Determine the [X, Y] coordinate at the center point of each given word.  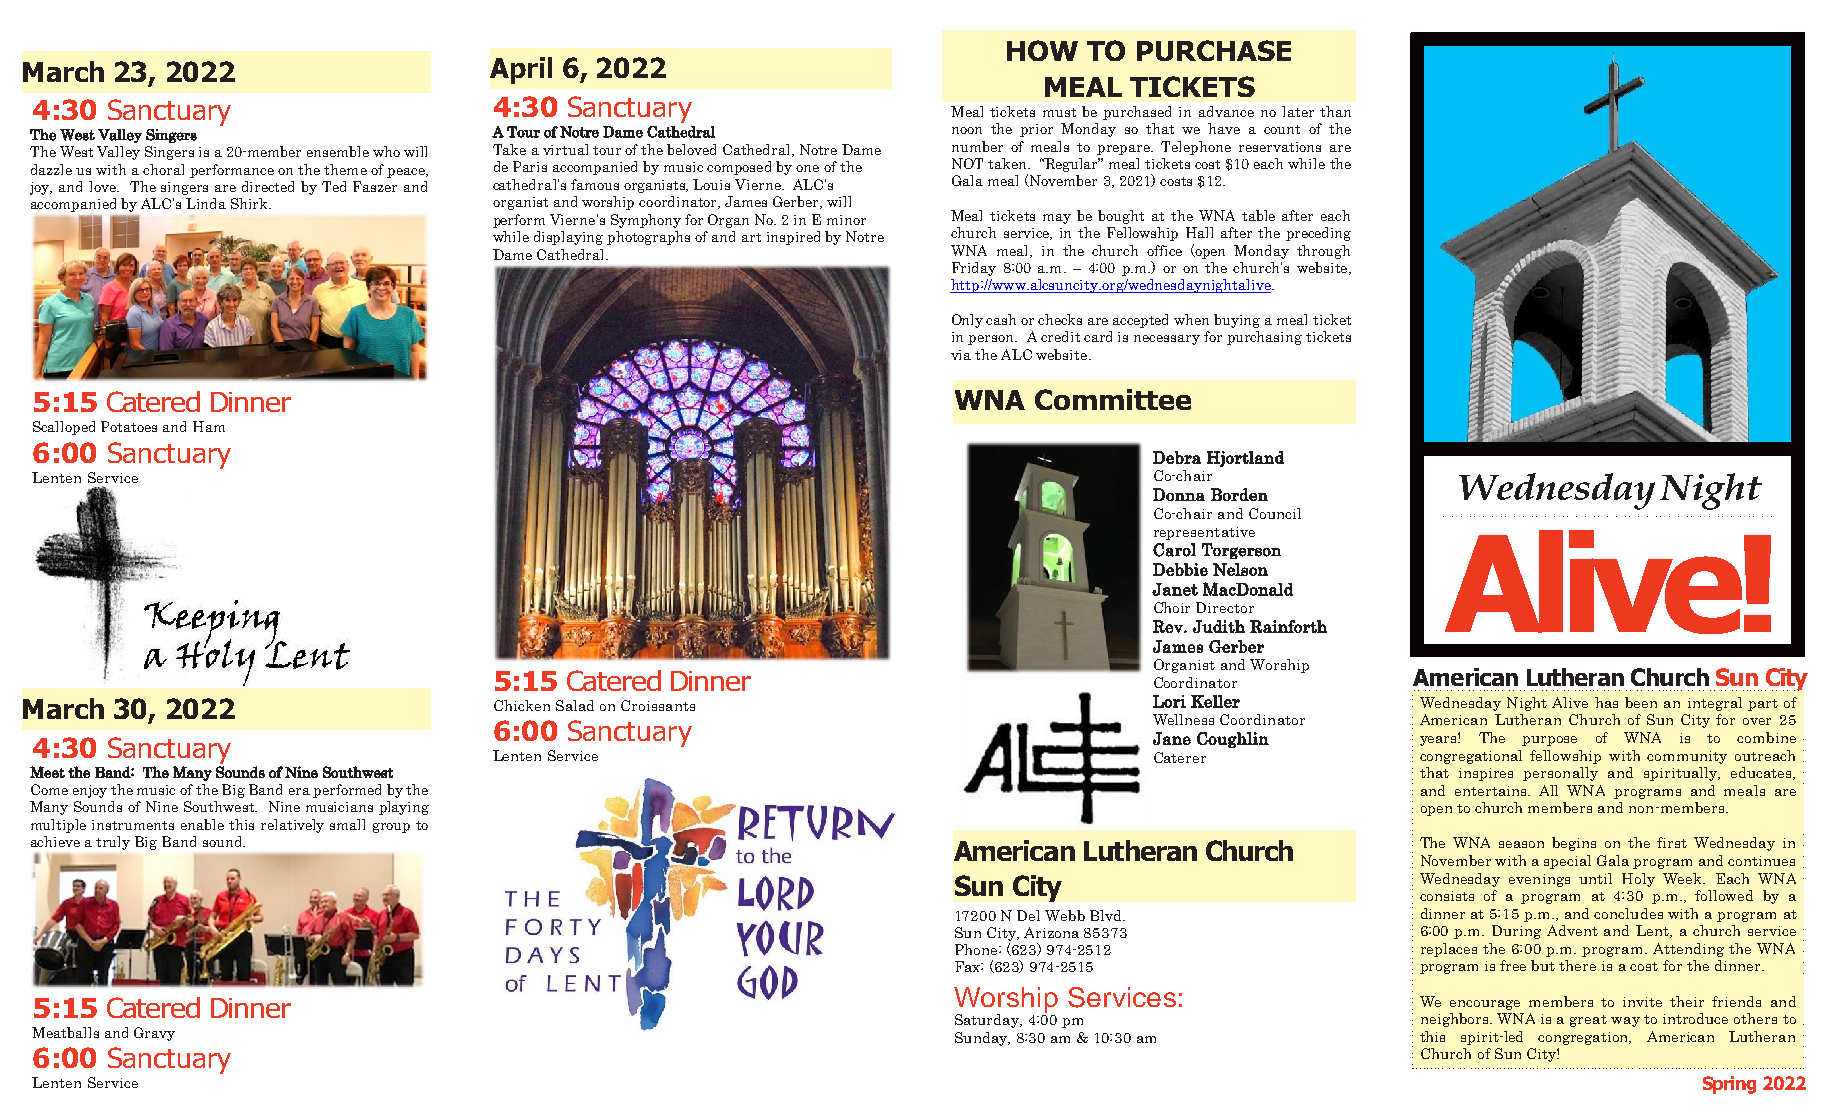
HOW [1042, 50]
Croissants [658, 705]
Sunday [982, 1039]
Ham [209, 426]
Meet [47, 772]
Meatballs [65, 1032]
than [1335, 111]
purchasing [1264, 338]
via [961, 355]
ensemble [338, 151]
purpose [1549, 741]
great [1588, 1021]
